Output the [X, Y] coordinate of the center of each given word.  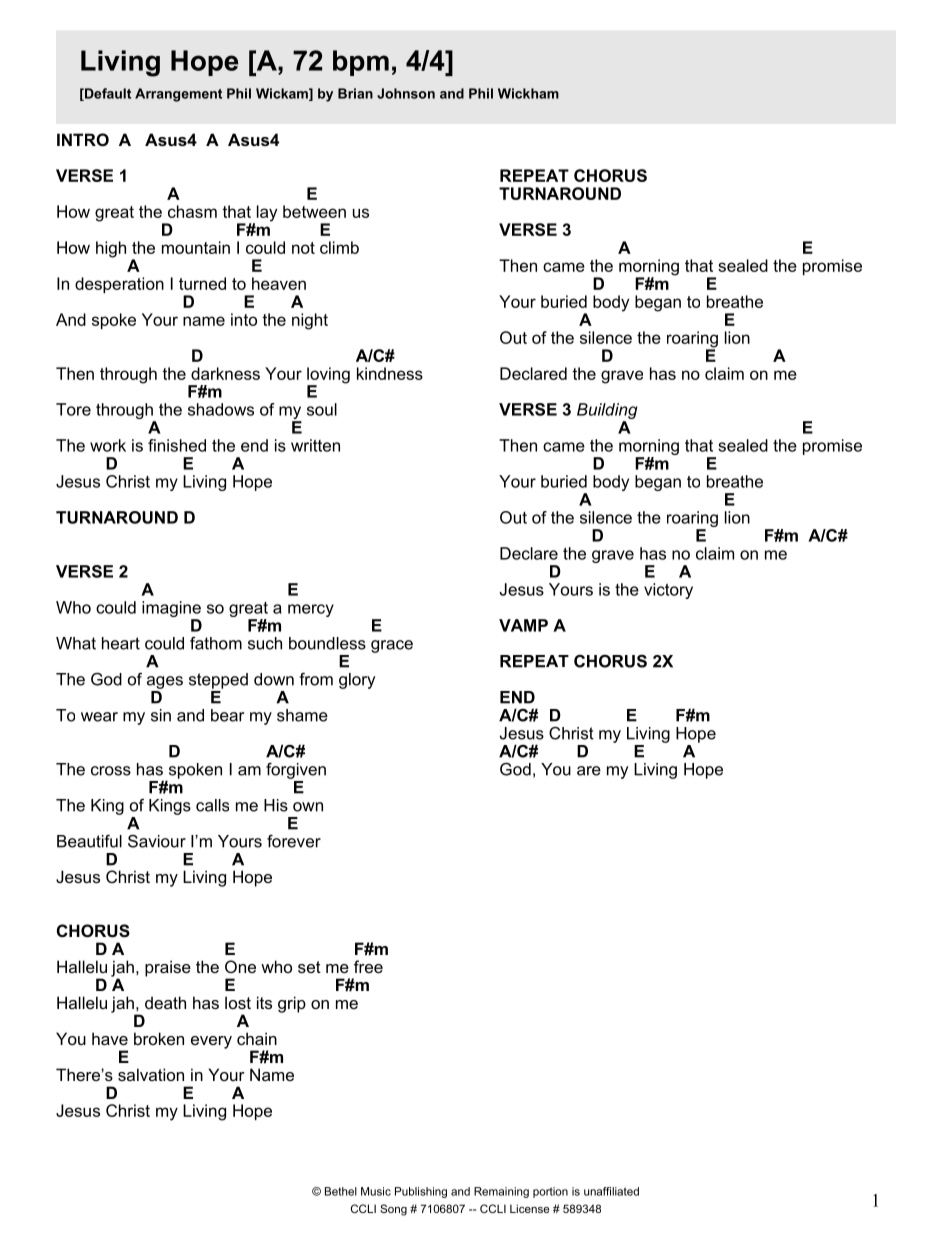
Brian [355, 93]
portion [550, 1192]
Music [376, 1191]
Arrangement [178, 95]
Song [393, 1210]
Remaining [501, 1192]
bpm [361, 63]
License [529, 1208]
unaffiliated [611, 1191]
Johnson [406, 93]
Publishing [421, 1192]
